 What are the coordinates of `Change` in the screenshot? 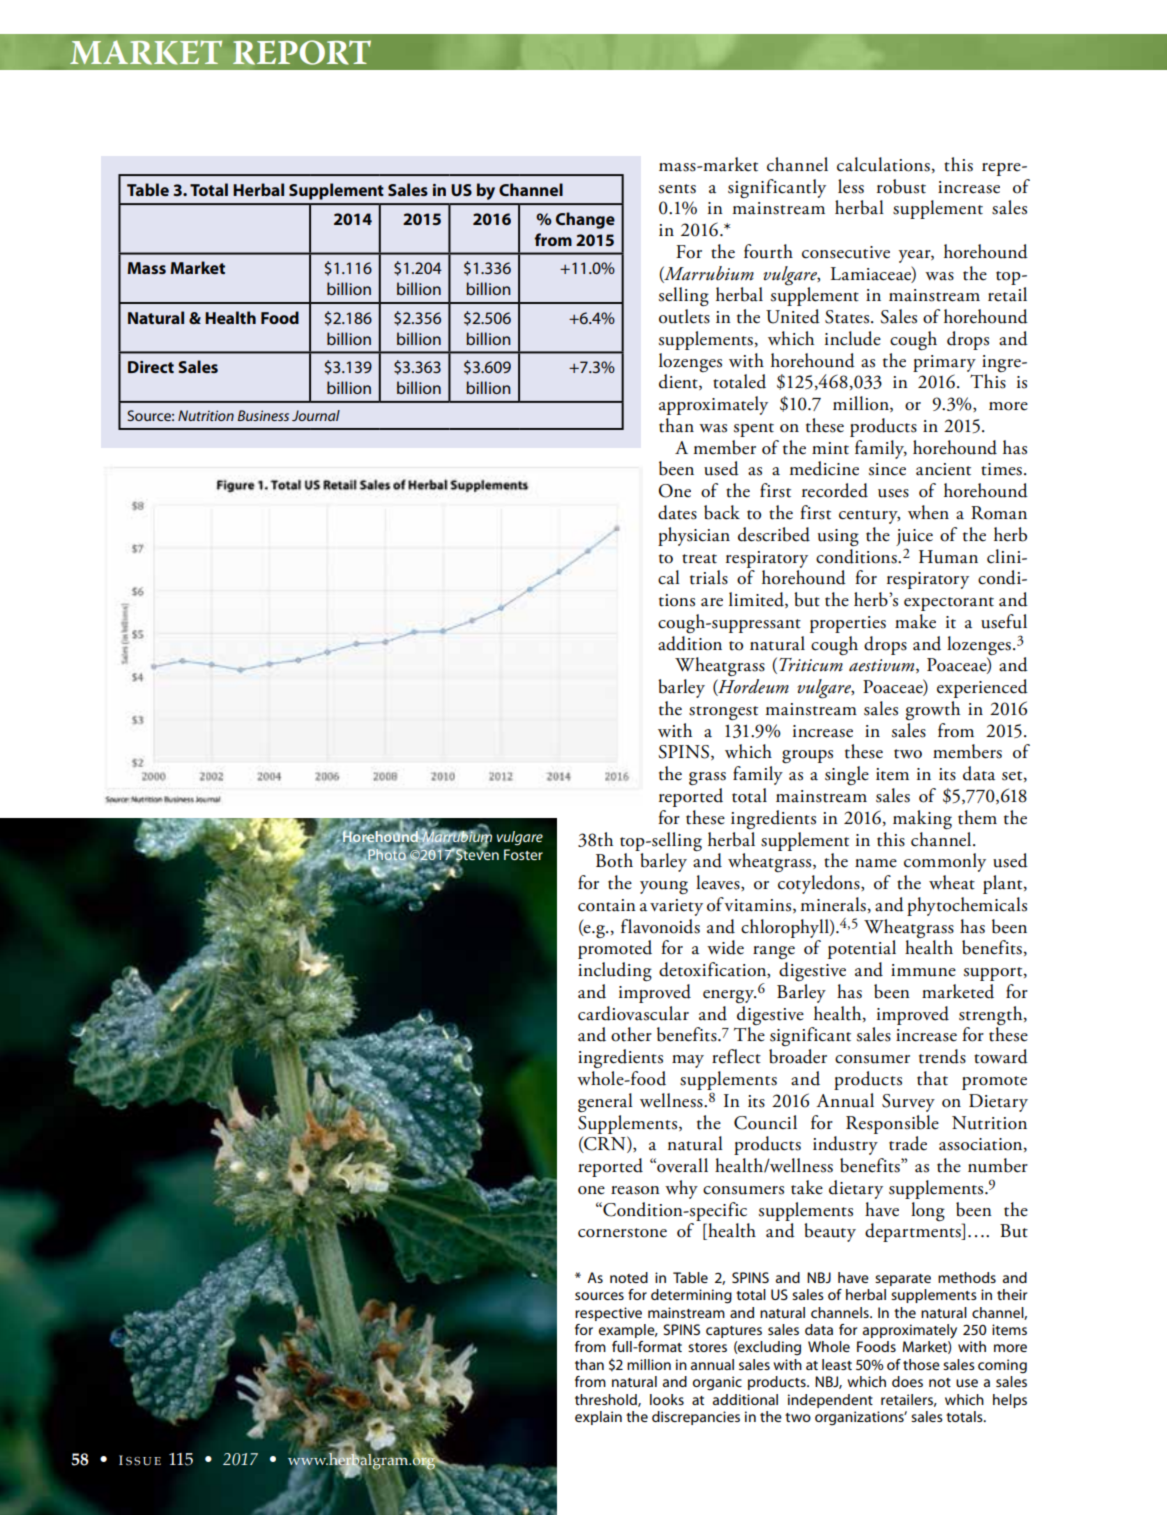 It's located at (585, 220).
